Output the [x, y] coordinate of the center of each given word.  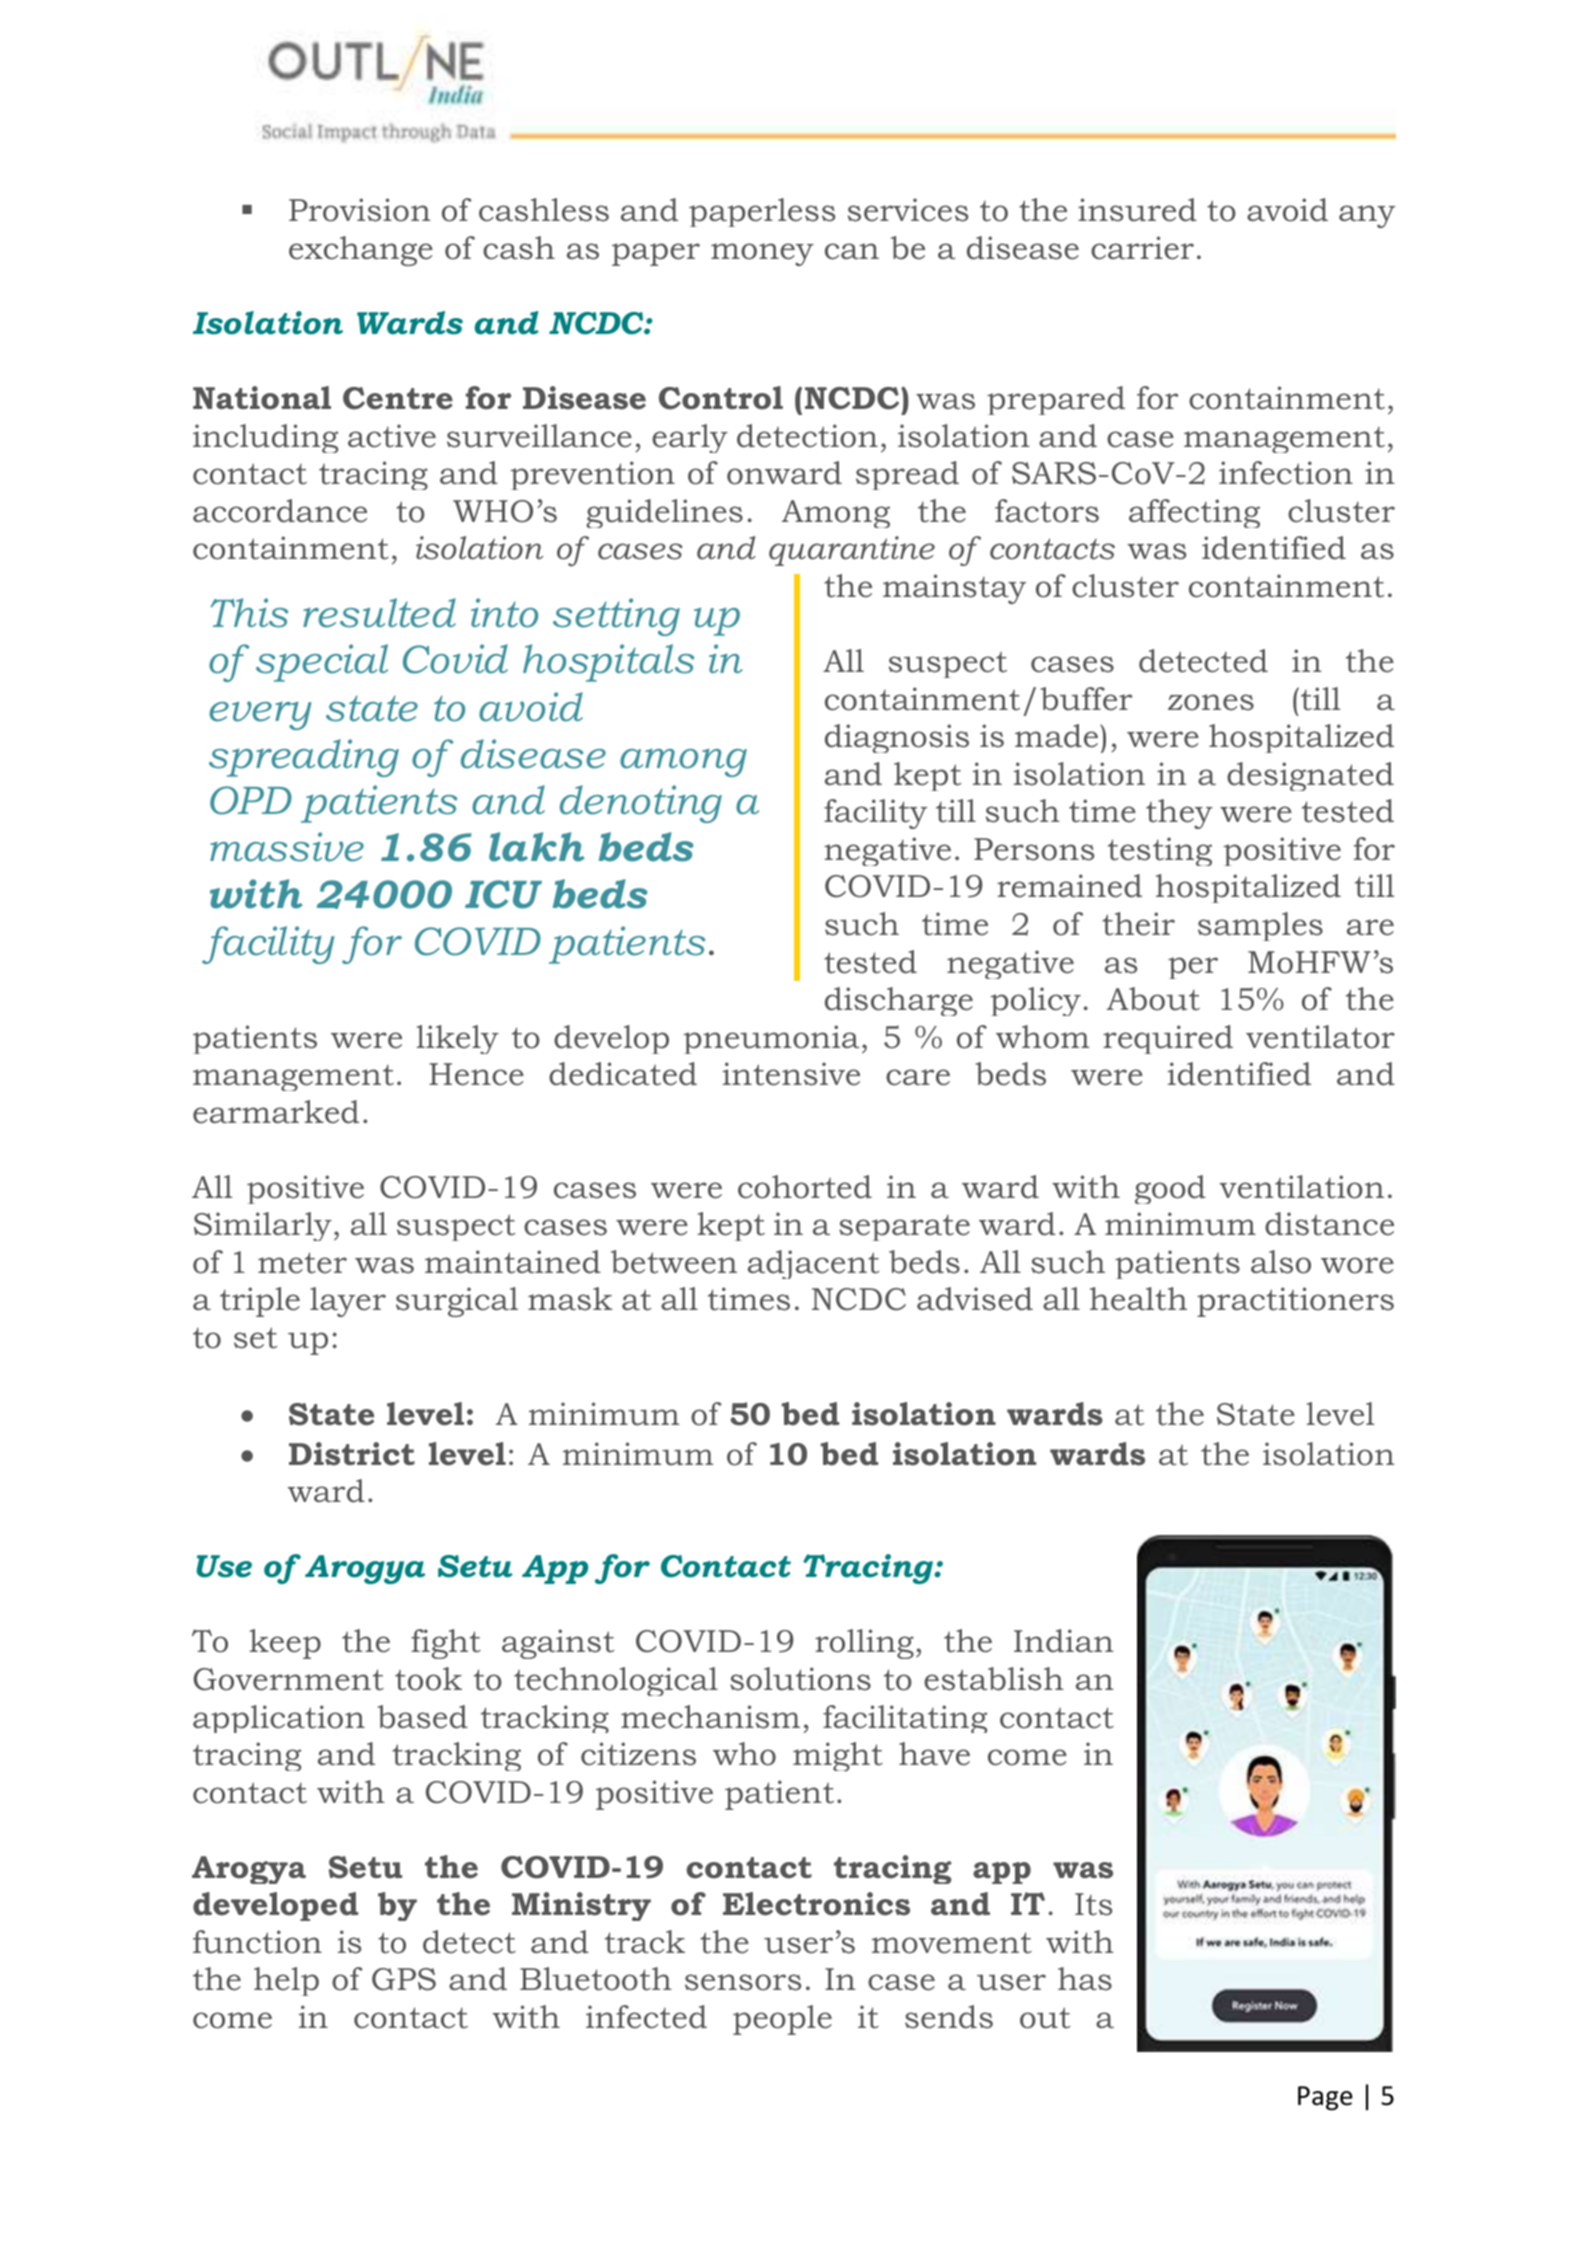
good [1170, 1189]
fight [446, 1644]
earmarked [276, 1112]
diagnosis [897, 738]
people [782, 2020]
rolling [864, 1644]
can [852, 251]
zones [1211, 702]
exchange [361, 251]
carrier [1142, 248]
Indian [1064, 1641]
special [322, 663]
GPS [404, 1979]
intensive [791, 1074]
